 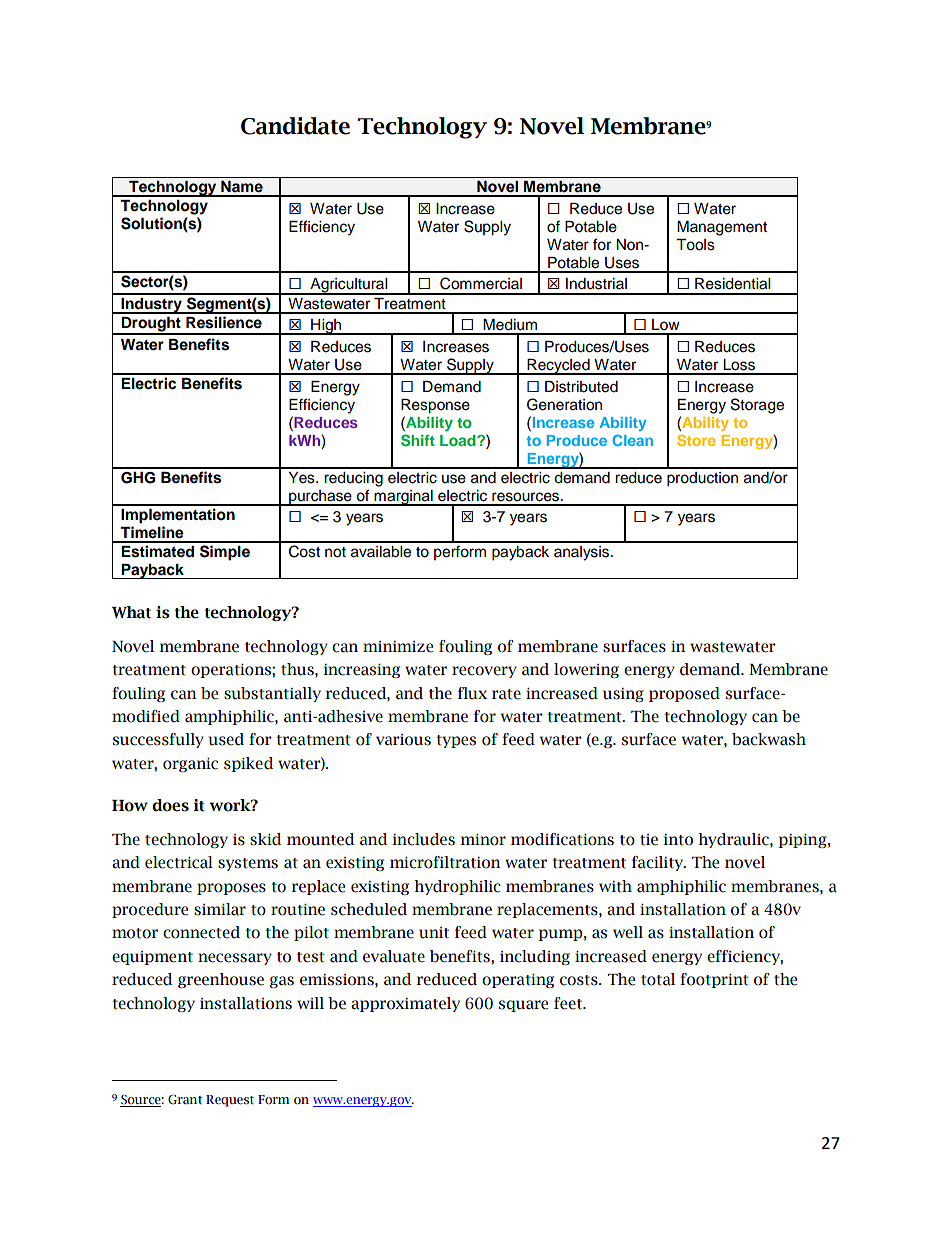 What do you see at coordinates (722, 228) in the screenshot?
I see `Management` at bounding box center [722, 228].
